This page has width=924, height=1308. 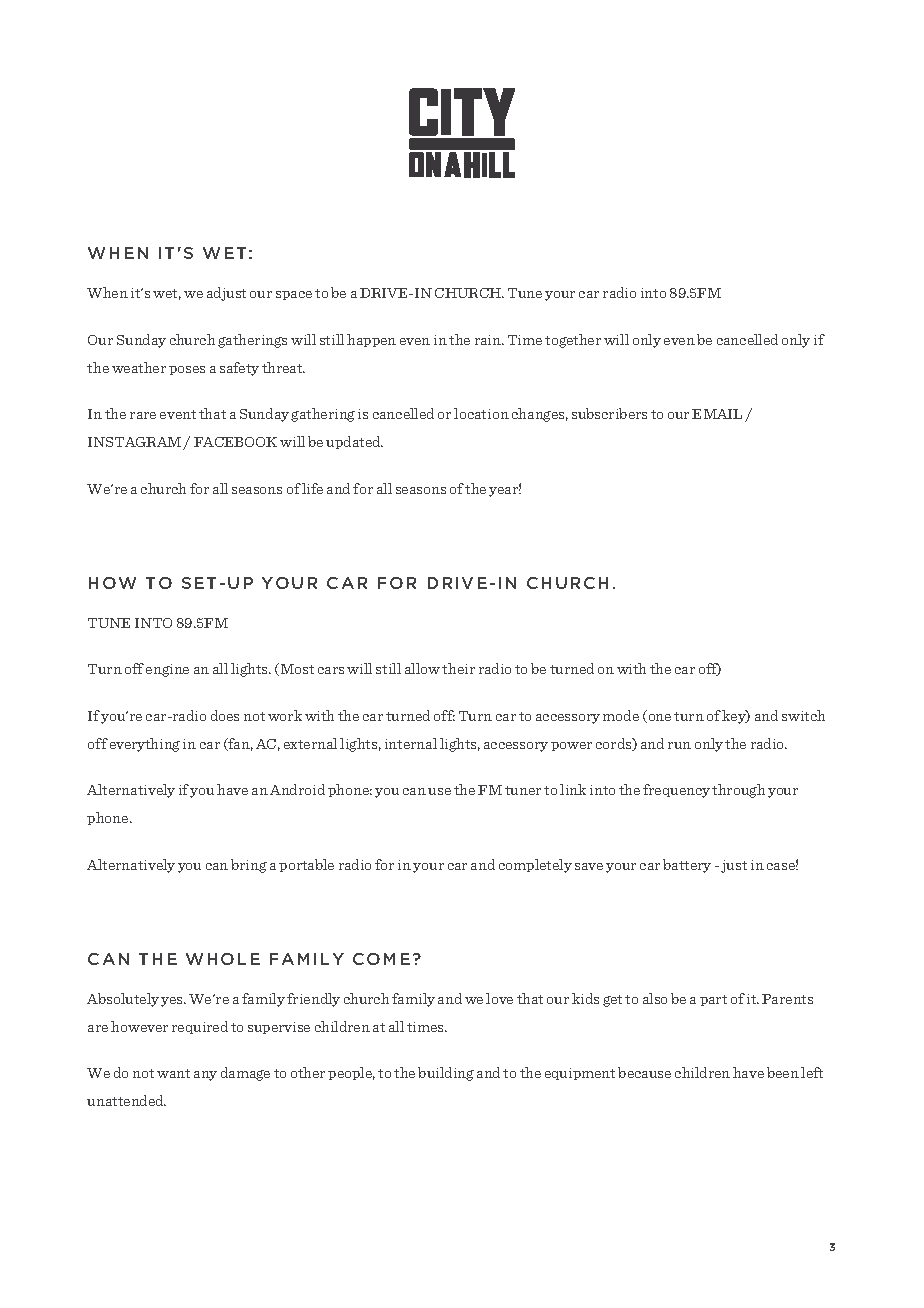 I want to click on EMAIL, so click(x=717, y=414).
